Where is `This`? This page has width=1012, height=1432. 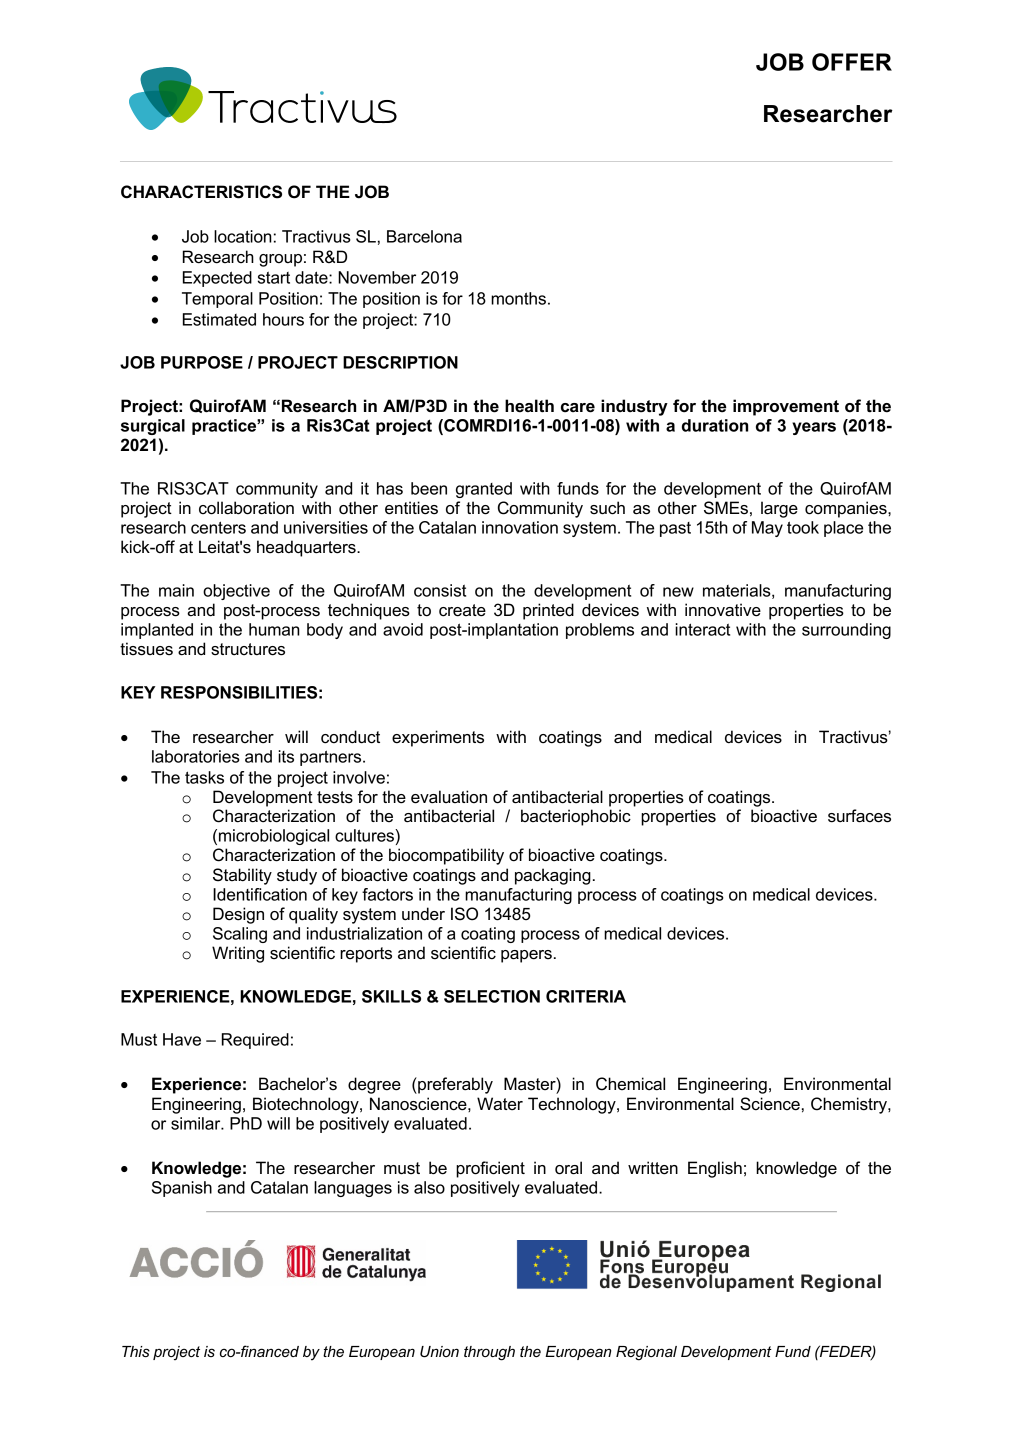 This is located at coordinates (136, 1351).
